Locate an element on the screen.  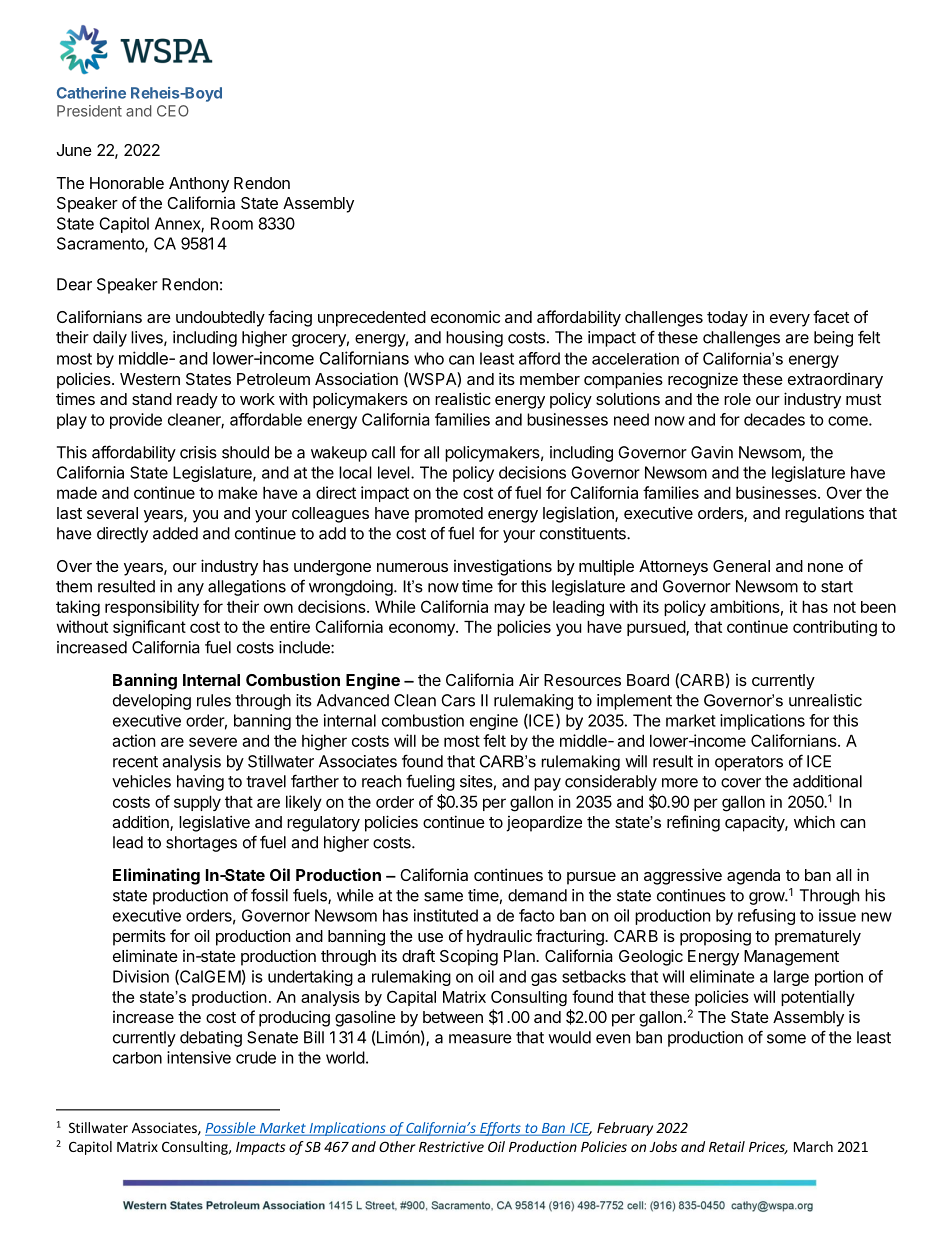
facet is located at coordinates (831, 316).
